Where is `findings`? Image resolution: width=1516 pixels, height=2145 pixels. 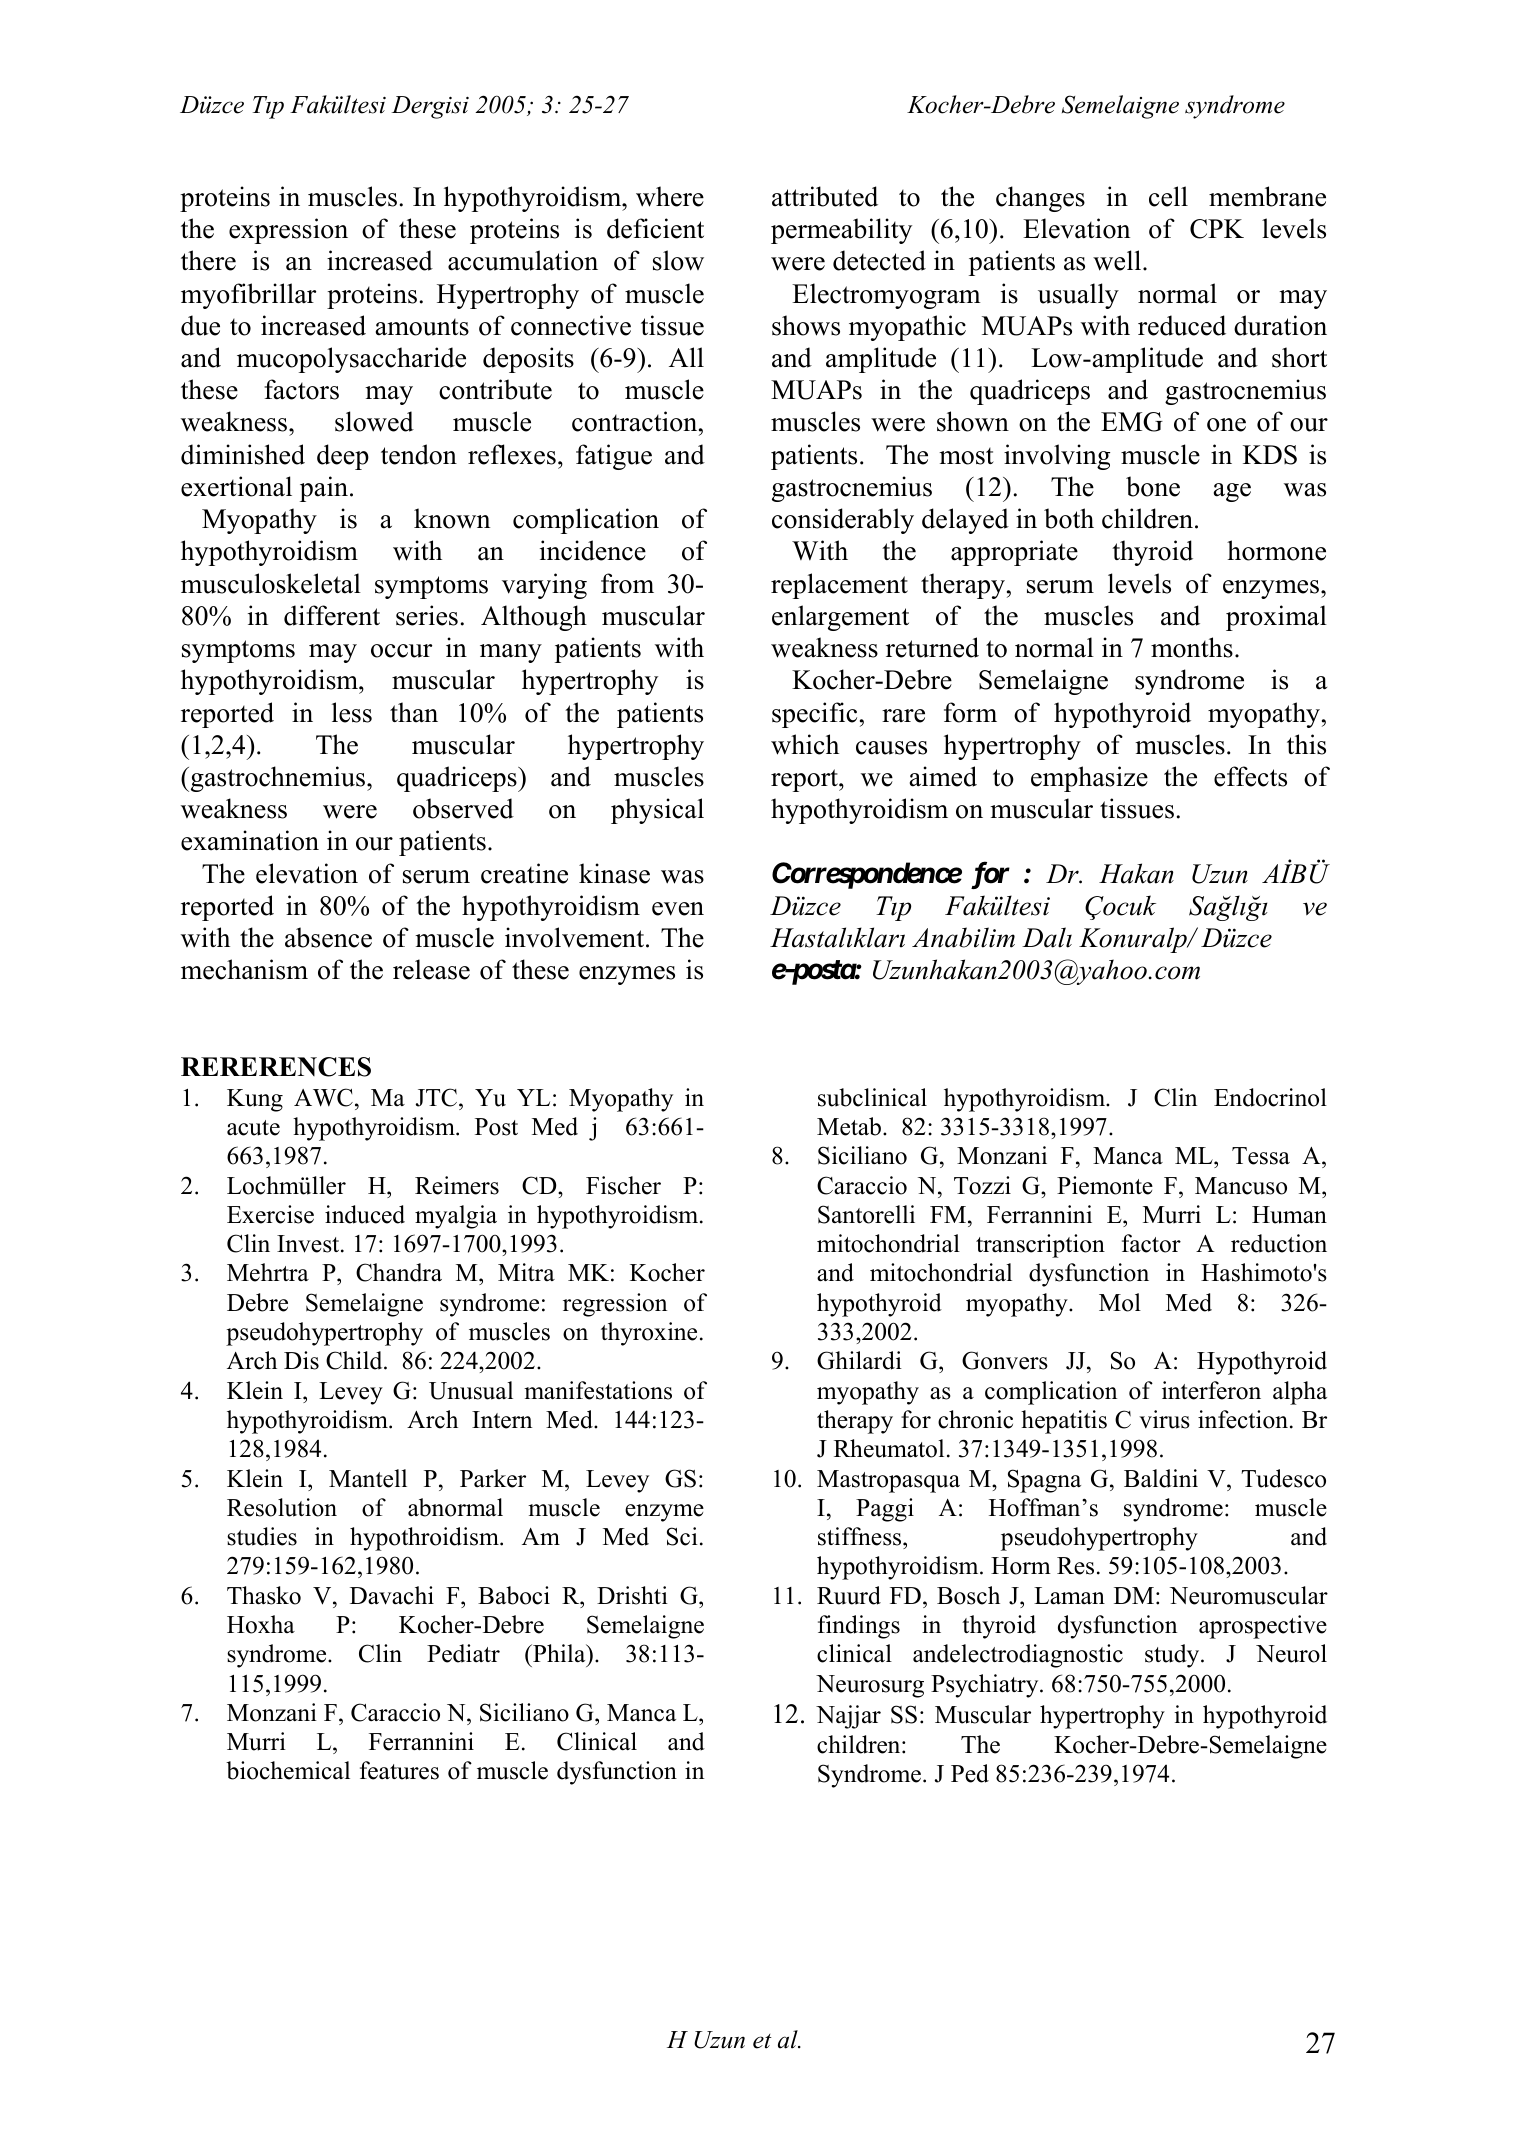 findings is located at coordinates (859, 1627).
